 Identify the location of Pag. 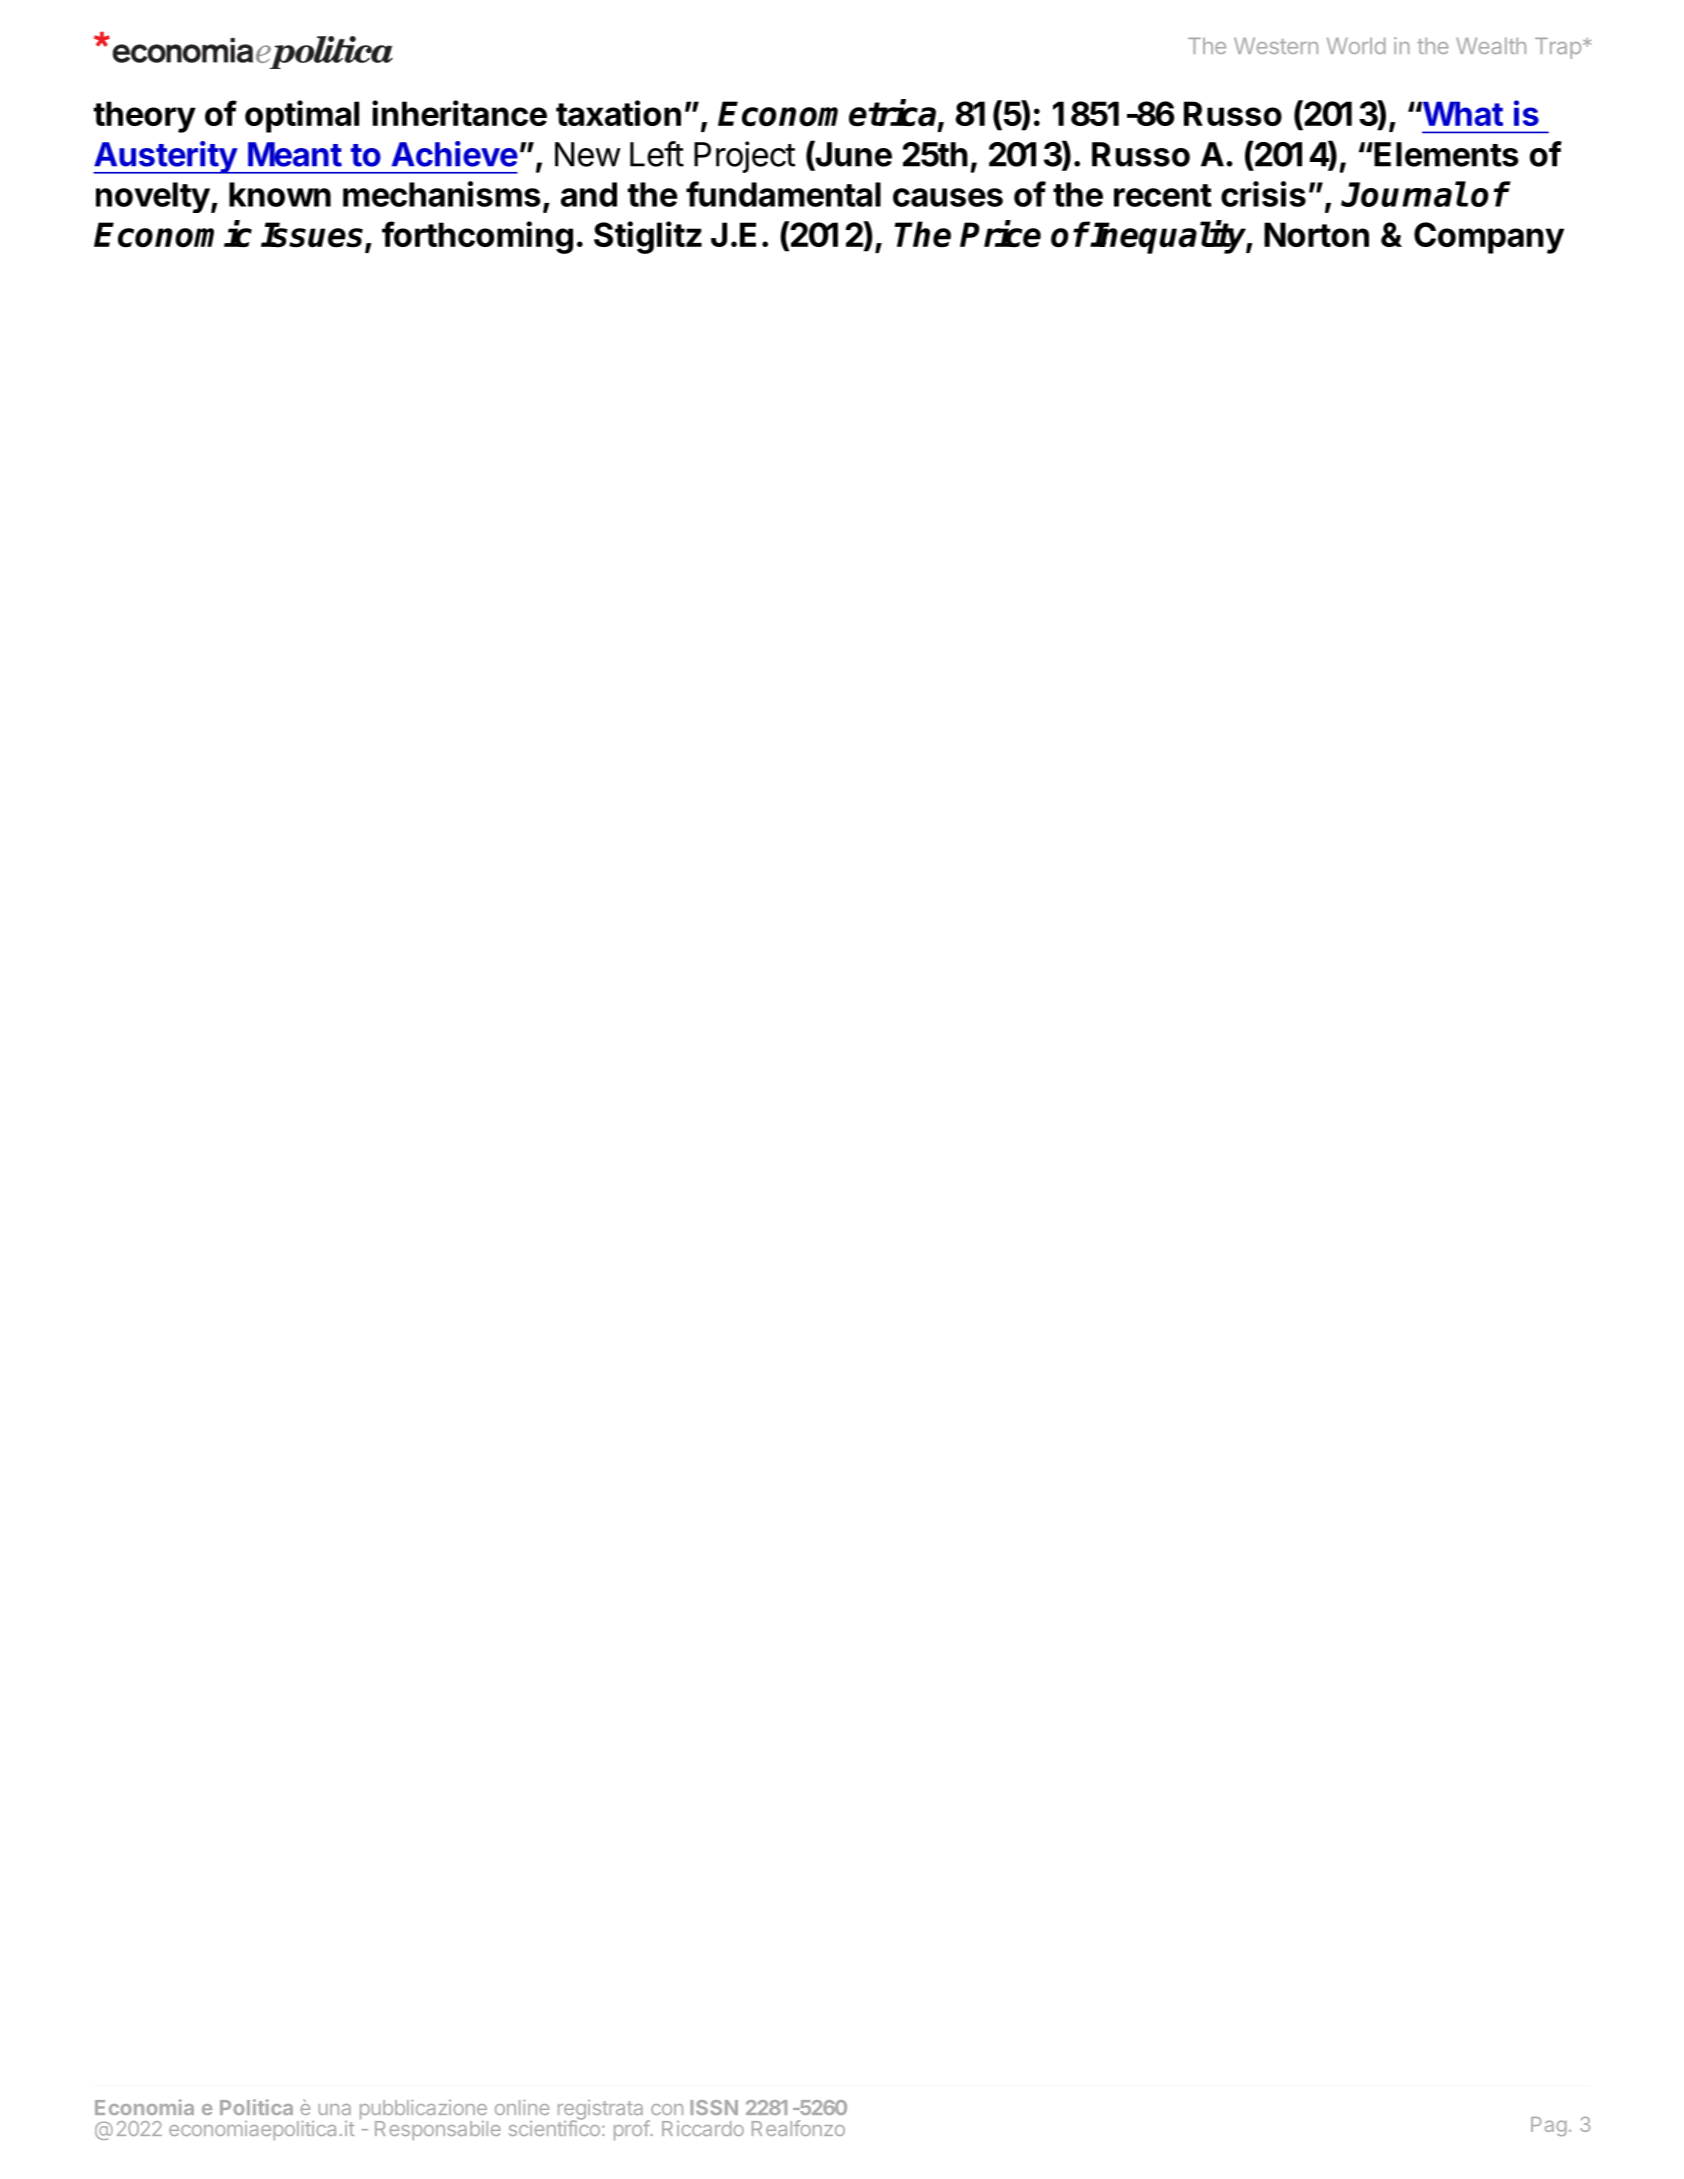
(1549, 2126).
